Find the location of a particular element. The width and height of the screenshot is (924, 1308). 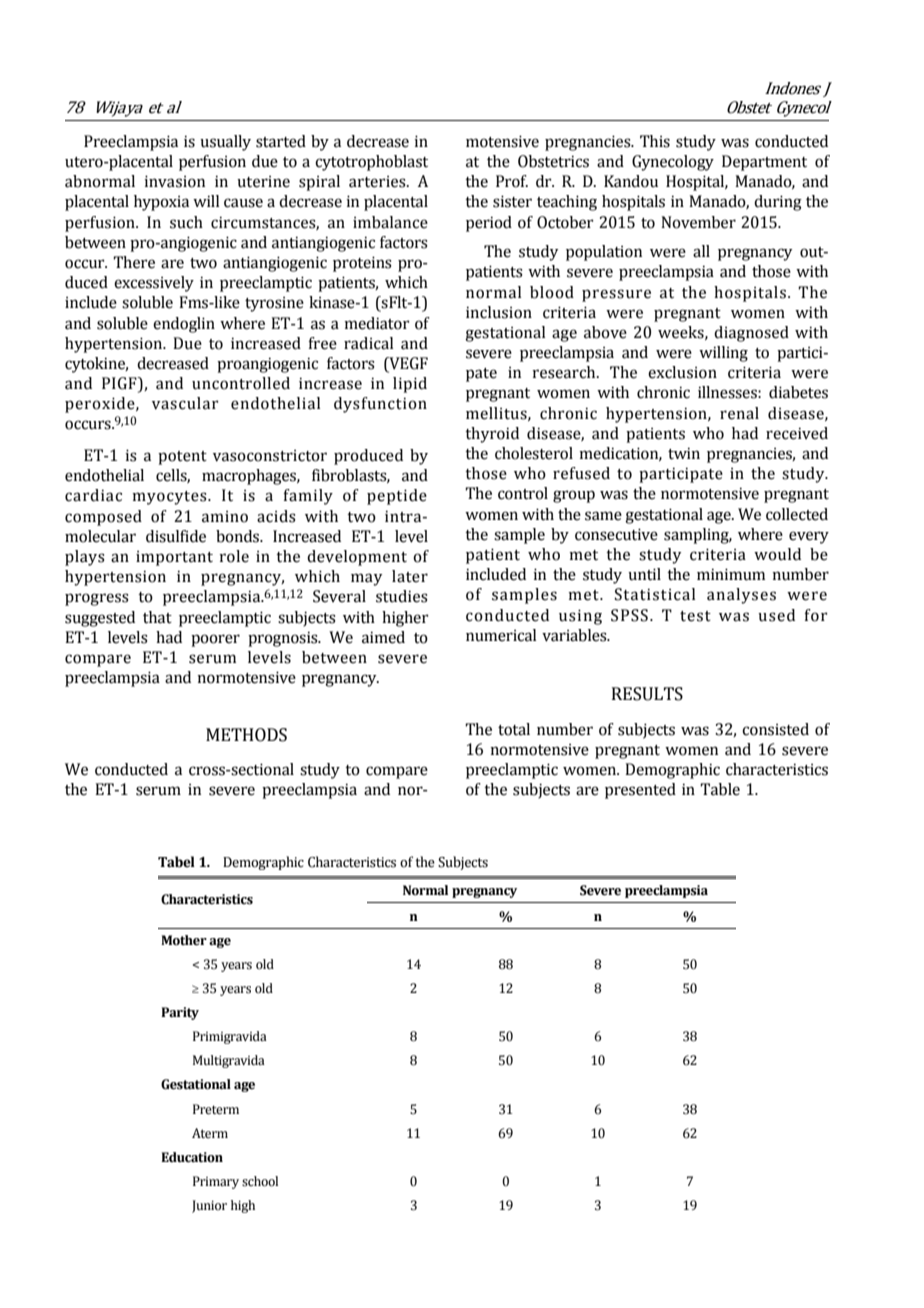

Multigravida is located at coordinates (229, 1061).
